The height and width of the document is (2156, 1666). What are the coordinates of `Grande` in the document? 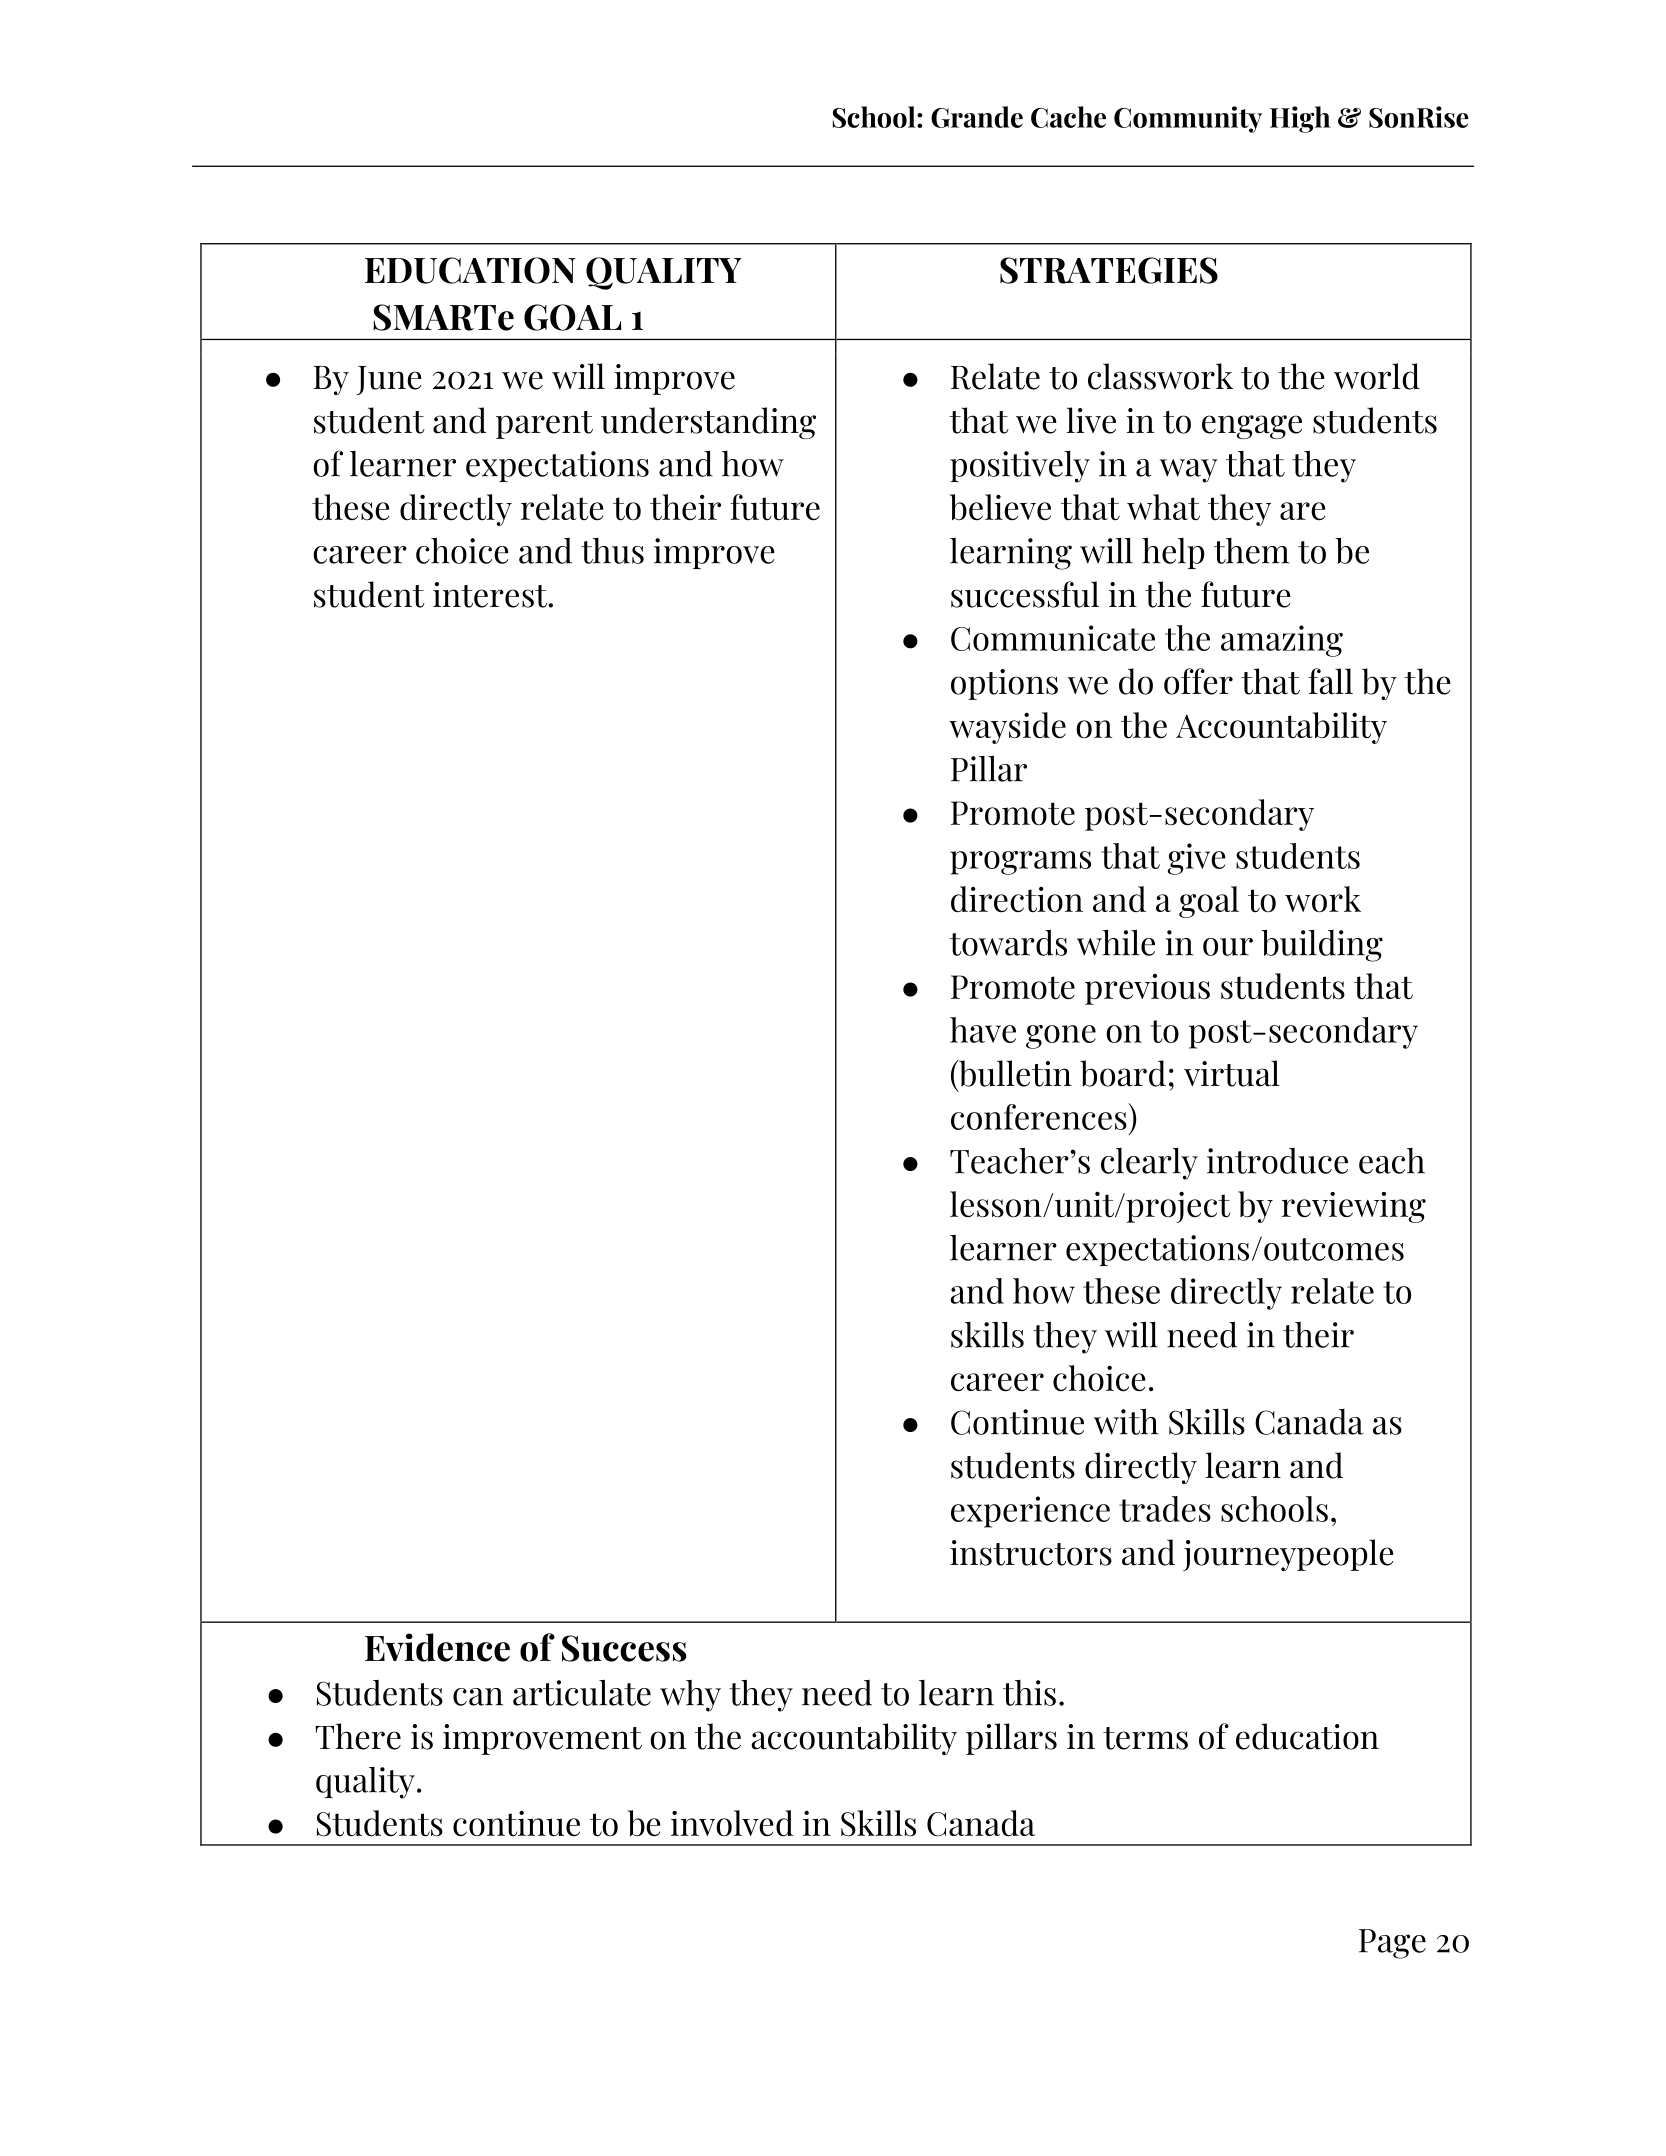 It's located at (977, 117).
